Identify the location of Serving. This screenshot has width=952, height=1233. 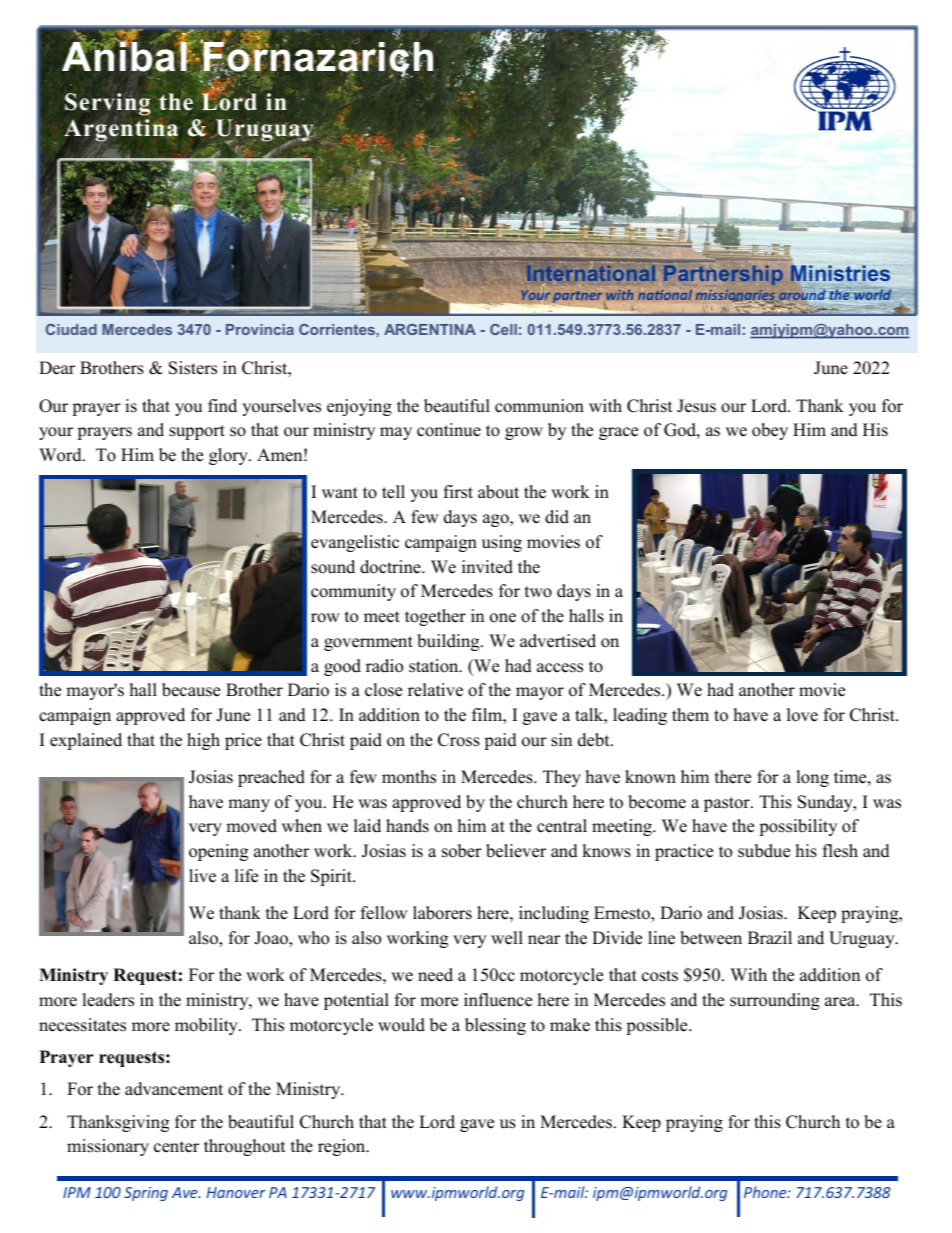
(107, 106).
